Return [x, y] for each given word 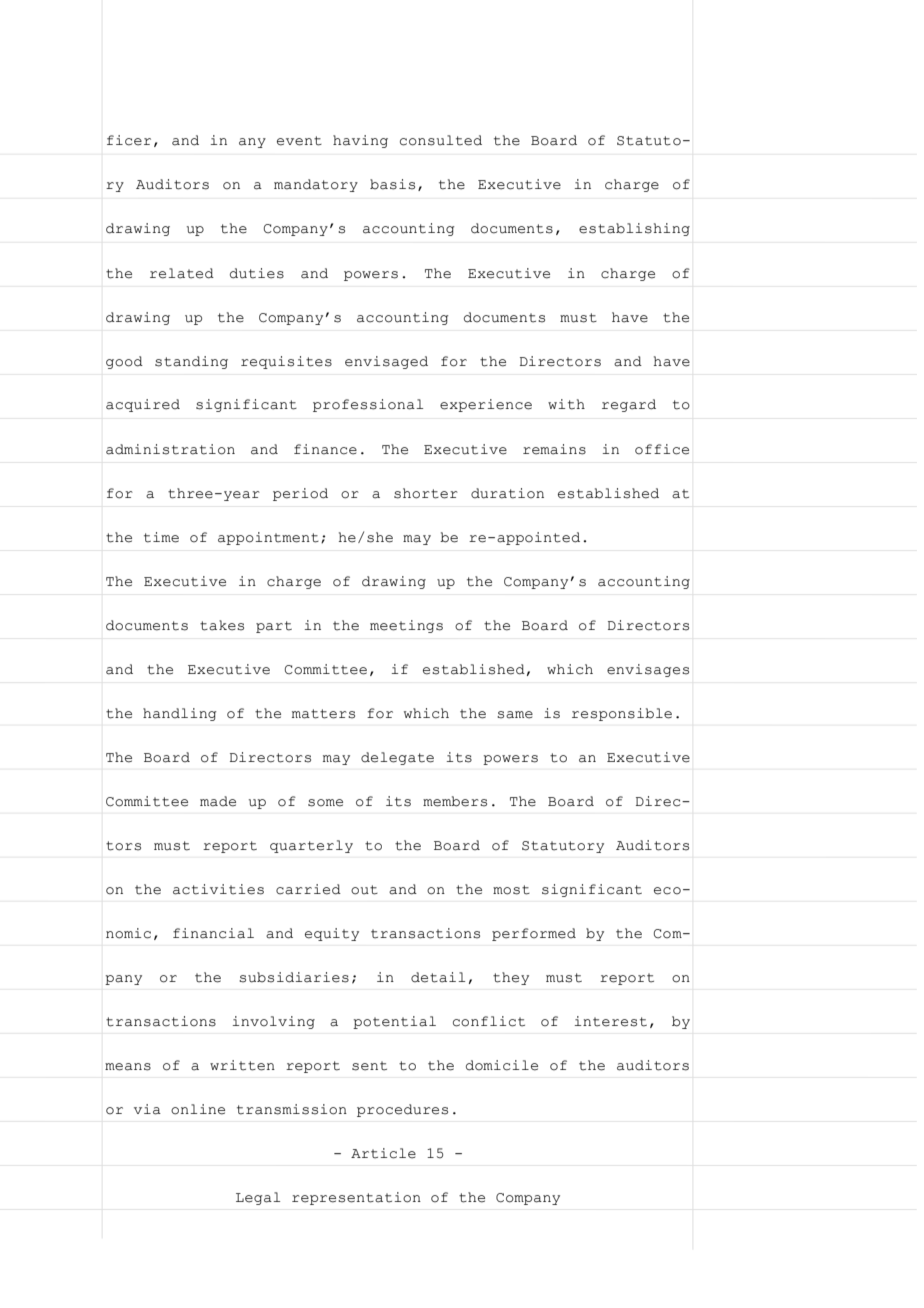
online [198, 1109]
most [511, 890]
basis [392, 184]
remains [554, 449]
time [161, 537]
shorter [426, 493]
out [364, 890]
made [218, 801]
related [182, 273]
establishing [634, 229]
